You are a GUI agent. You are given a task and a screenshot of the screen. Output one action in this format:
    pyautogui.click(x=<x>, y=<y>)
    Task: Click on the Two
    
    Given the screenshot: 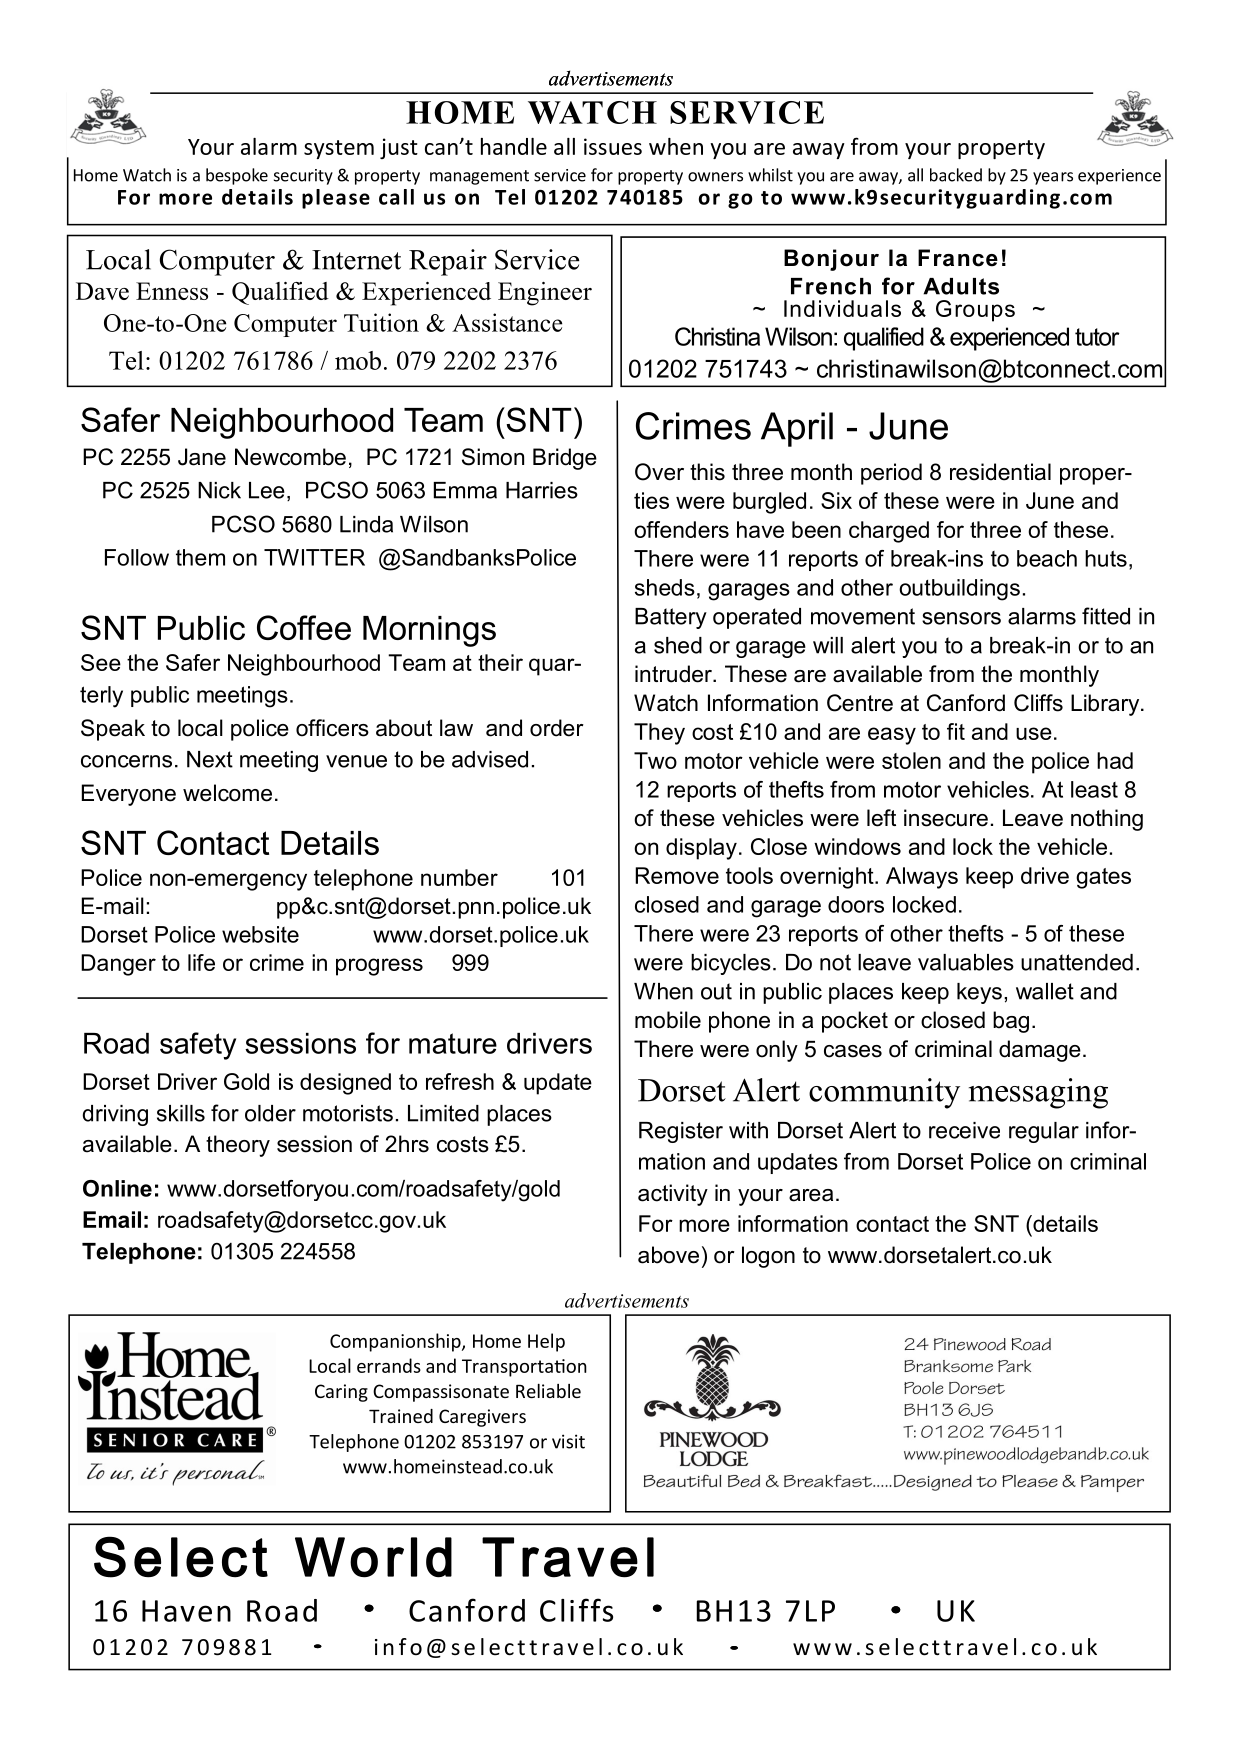 What is the action you would take?
    pyautogui.click(x=655, y=760)
